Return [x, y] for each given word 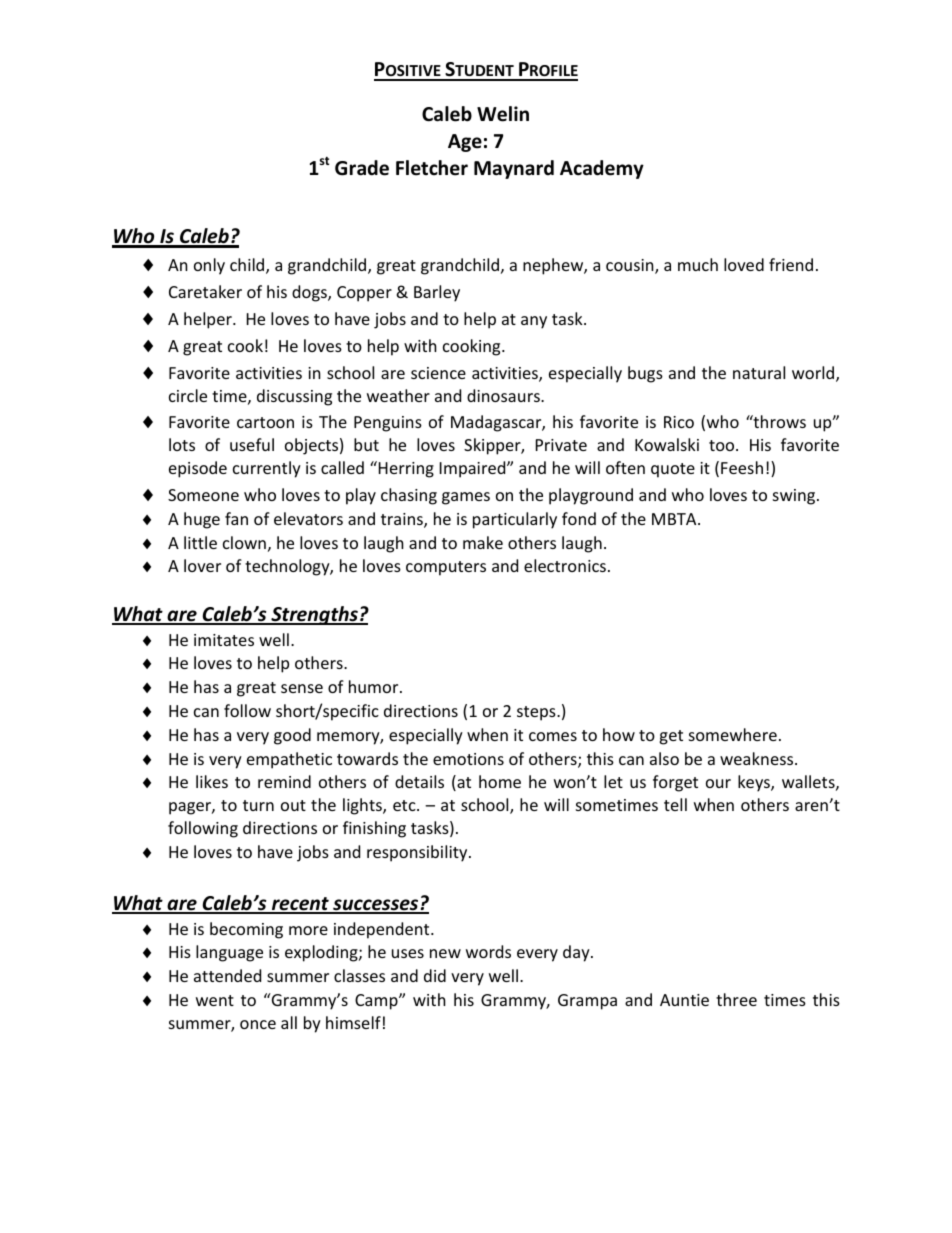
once [258, 1024]
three [736, 999]
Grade [362, 168]
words [488, 951]
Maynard [514, 169]
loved [744, 264]
